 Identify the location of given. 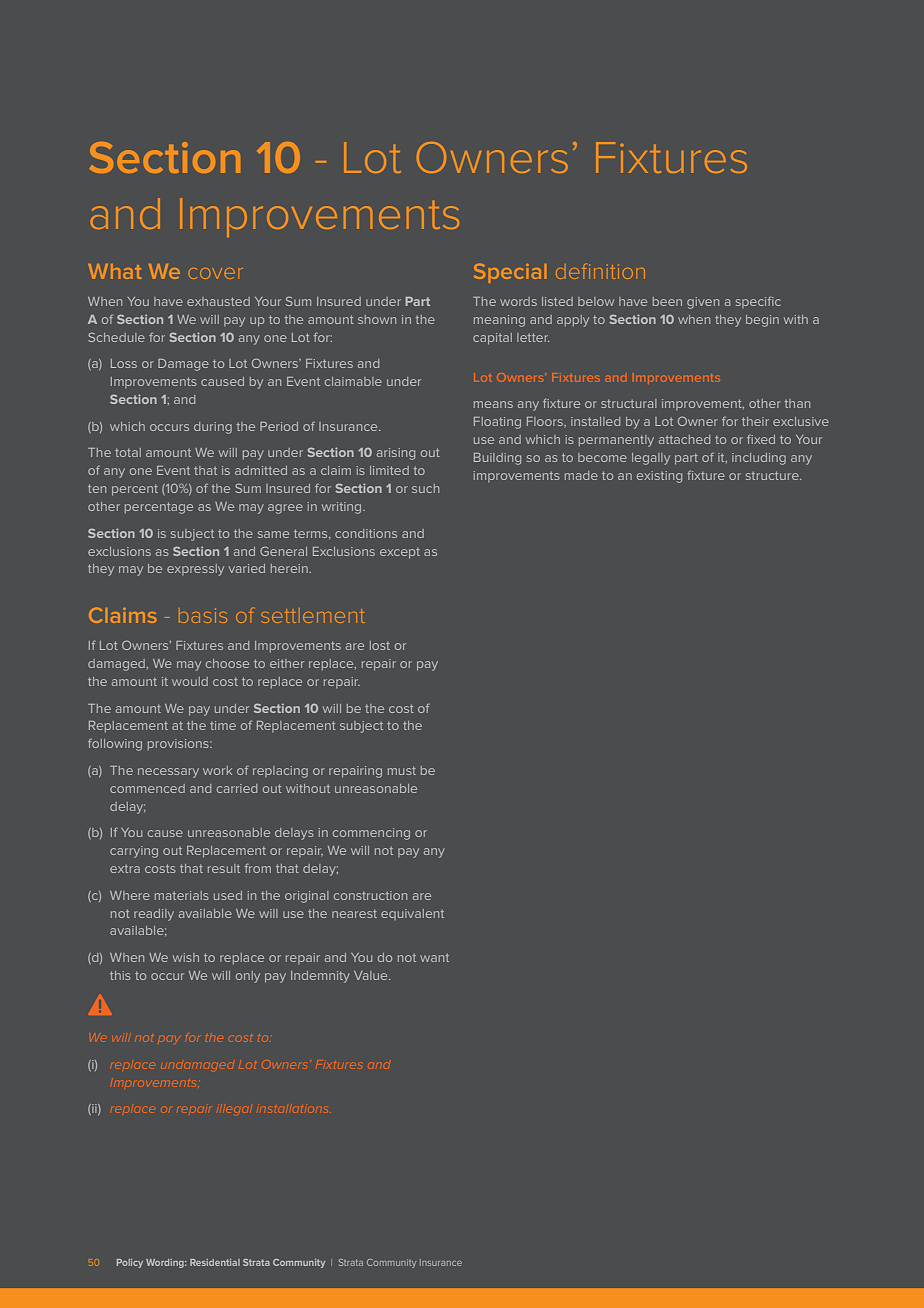
(703, 303).
